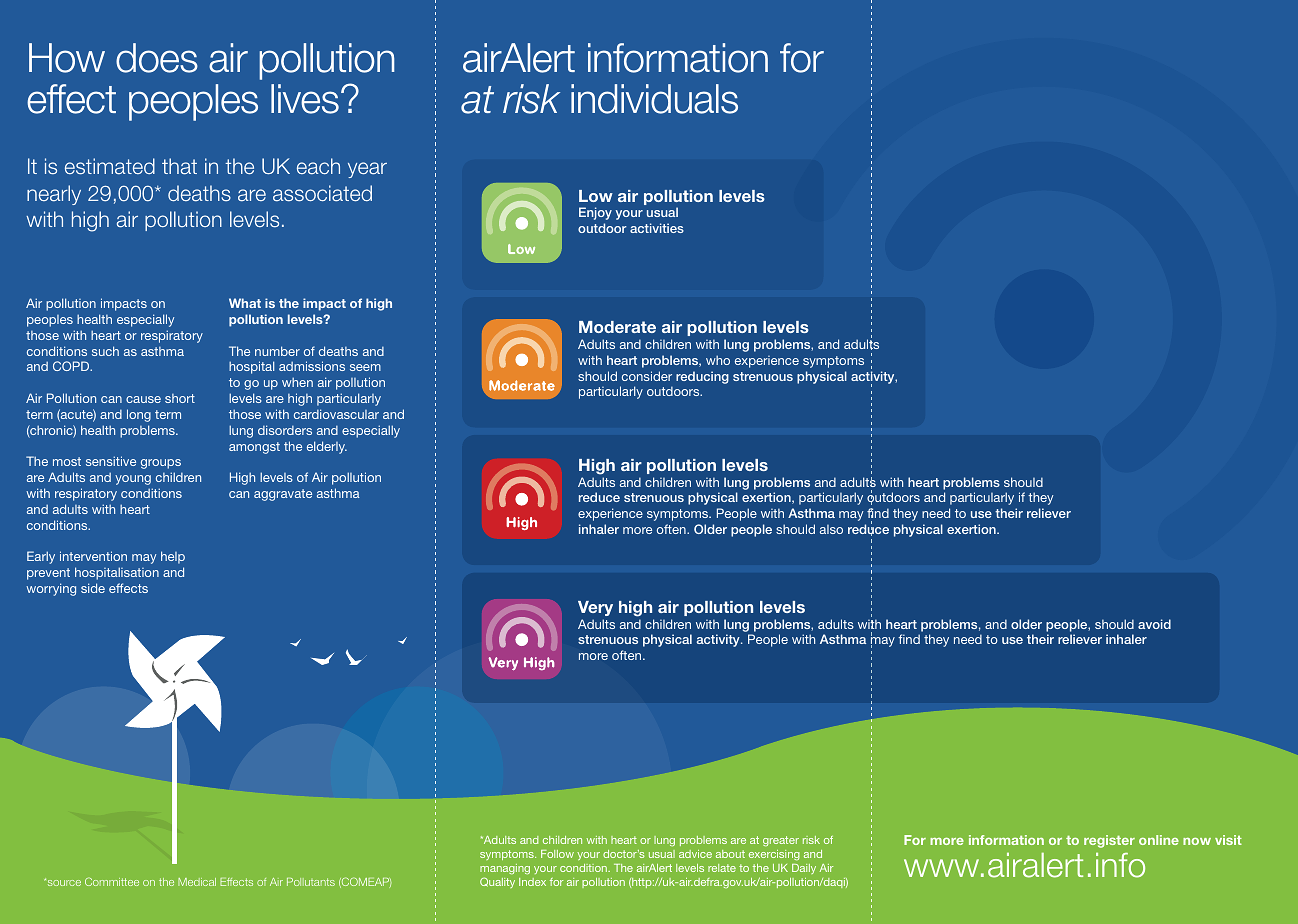  What do you see at coordinates (51, 589) in the screenshot?
I see `worrying` at bounding box center [51, 589].
